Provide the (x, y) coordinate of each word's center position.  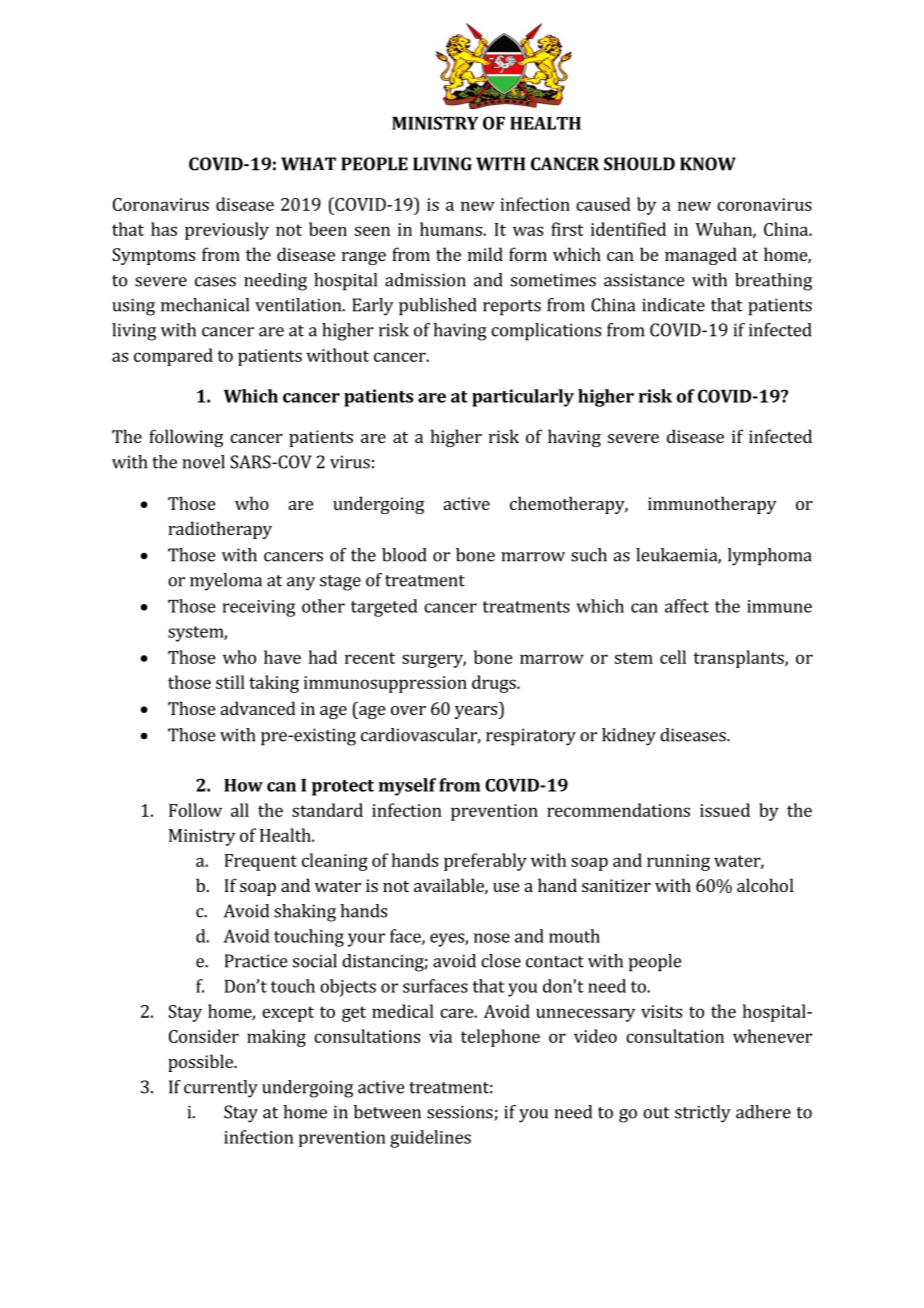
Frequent (260, 862)
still (230, 682)
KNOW (708, 164)
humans (452, 229)
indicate (673, 305)
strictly (703, 1114)
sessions (461, 1113)
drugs (495, 684)
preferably (485, 862)
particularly (523, 398)
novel (203, 462)
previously (227, 231)
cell (673, 657)
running (678, 862)
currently (221, 1089)
